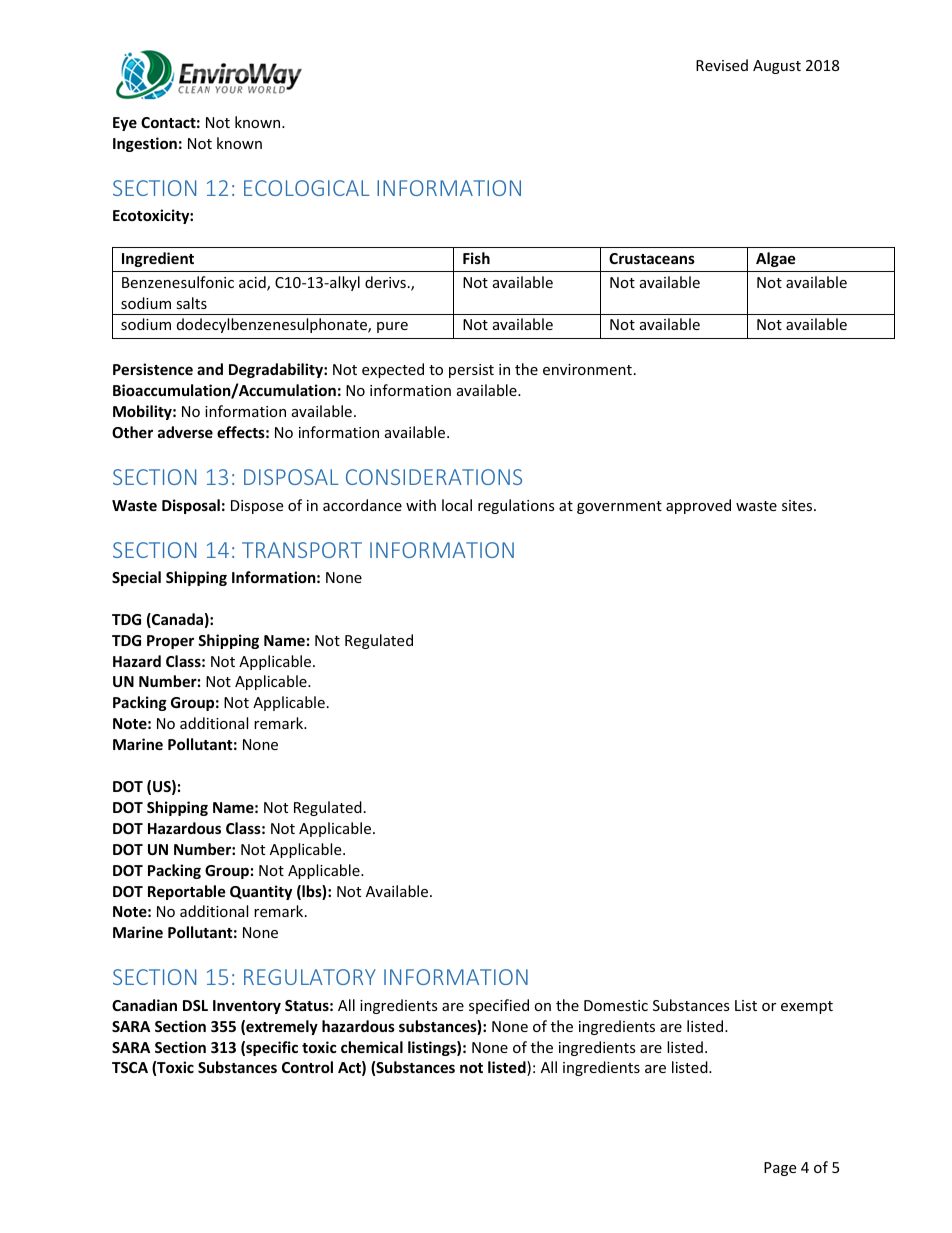 The height and width of the screenshot is (1233, 952). Describe the element at coordinates (780, 1169) in the screenshot. I see `Page` at that location.
